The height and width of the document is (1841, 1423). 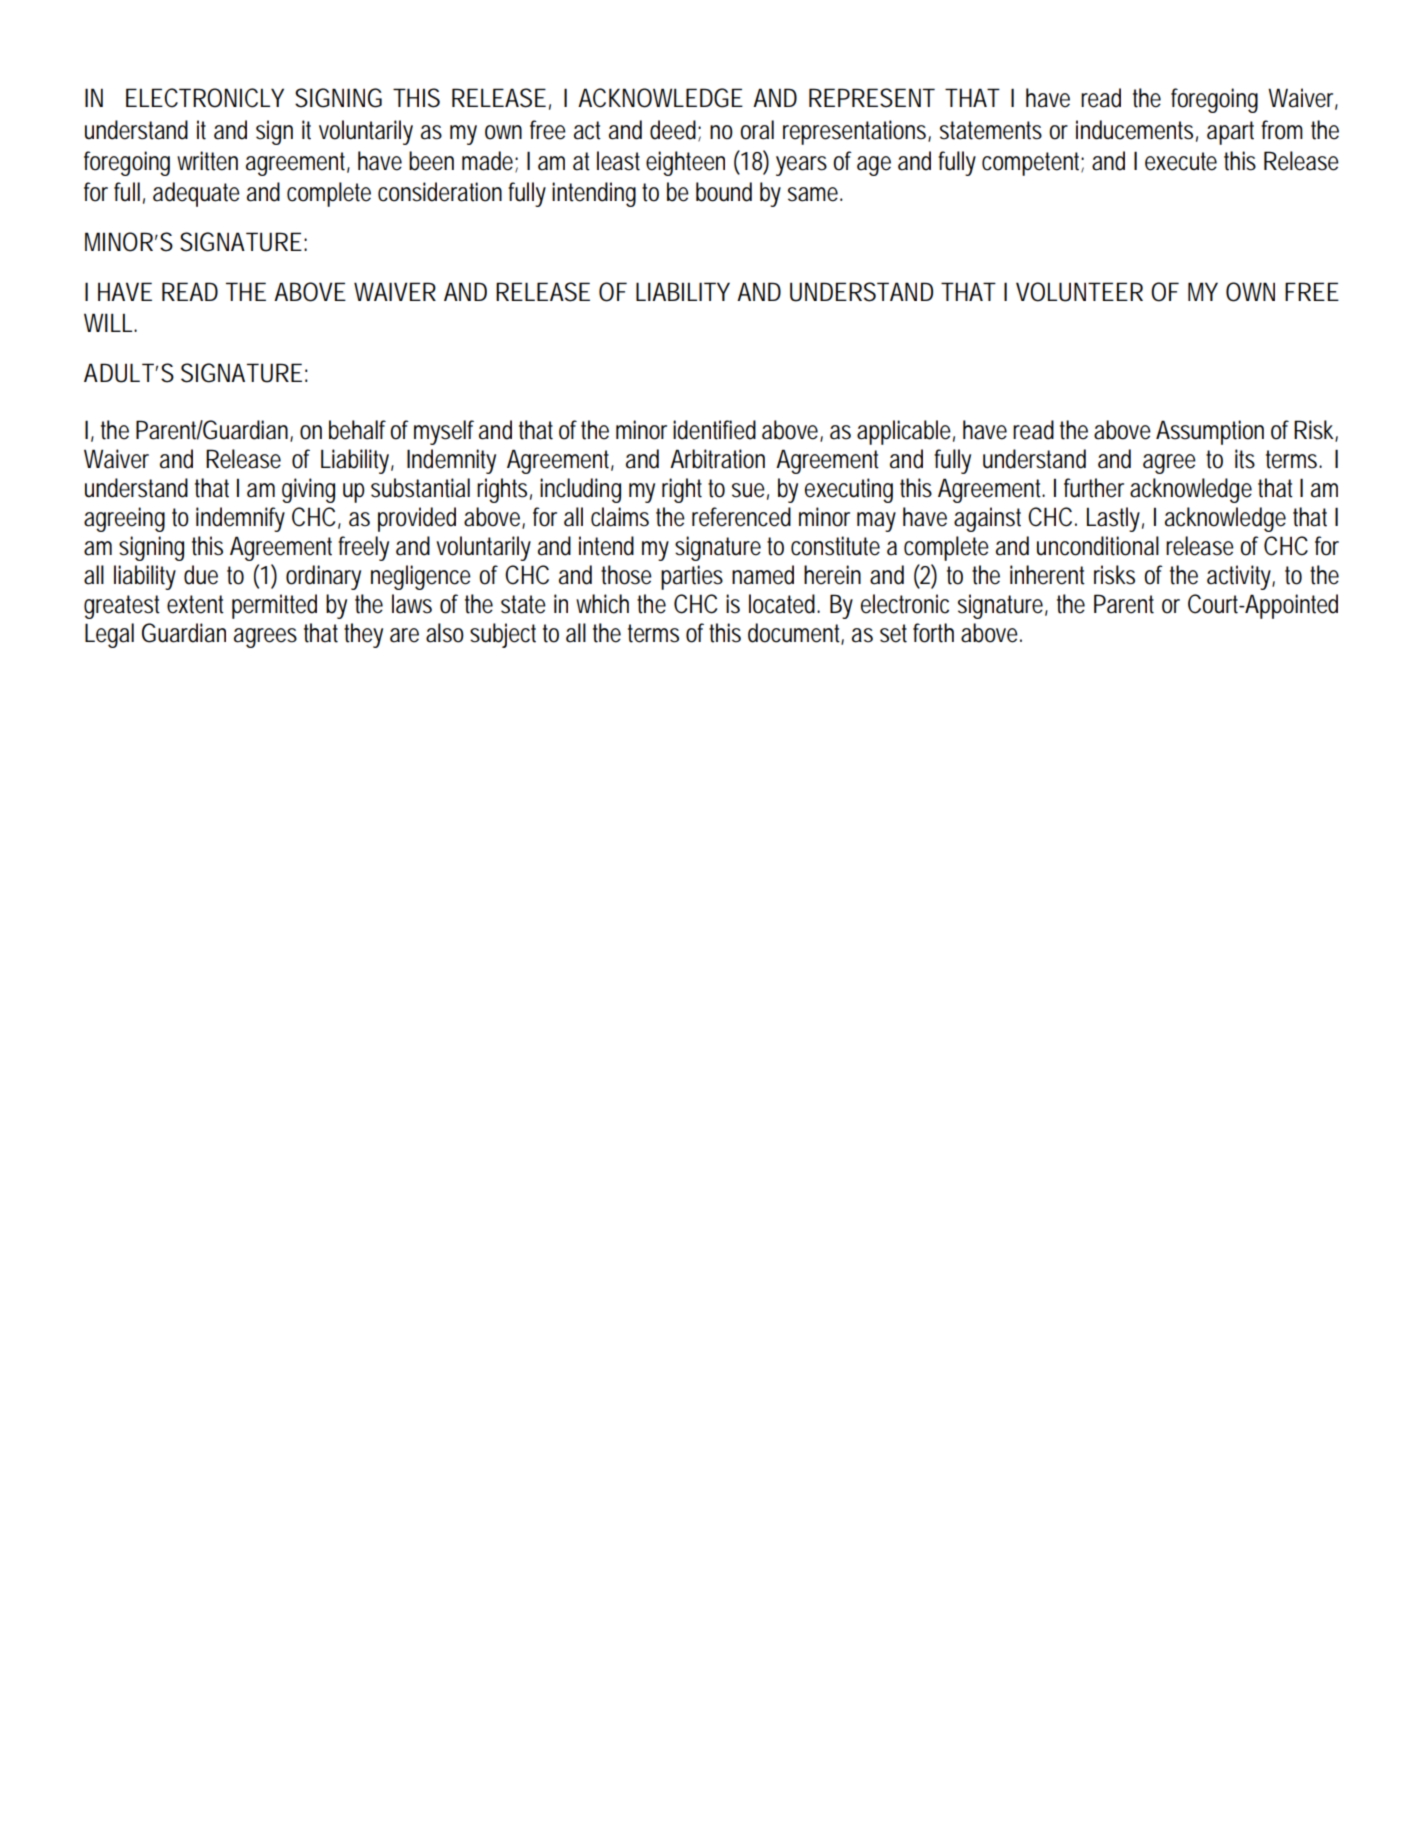 I want to click on further, so click(x=1094, y=488).
